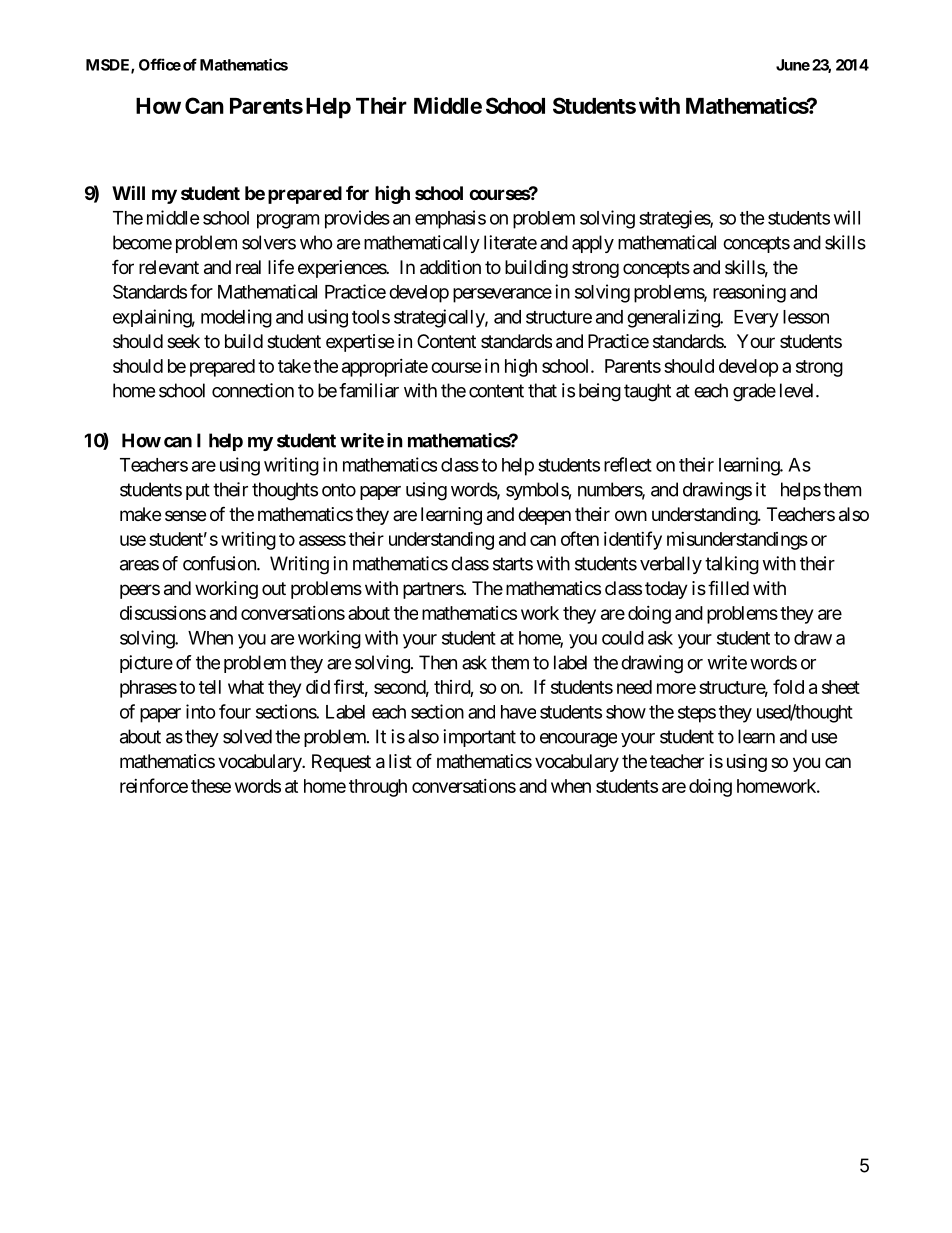  What do you see at coordinates (749, 293) in the image?
I see `reasoning` at bounding box center [749, 293].
